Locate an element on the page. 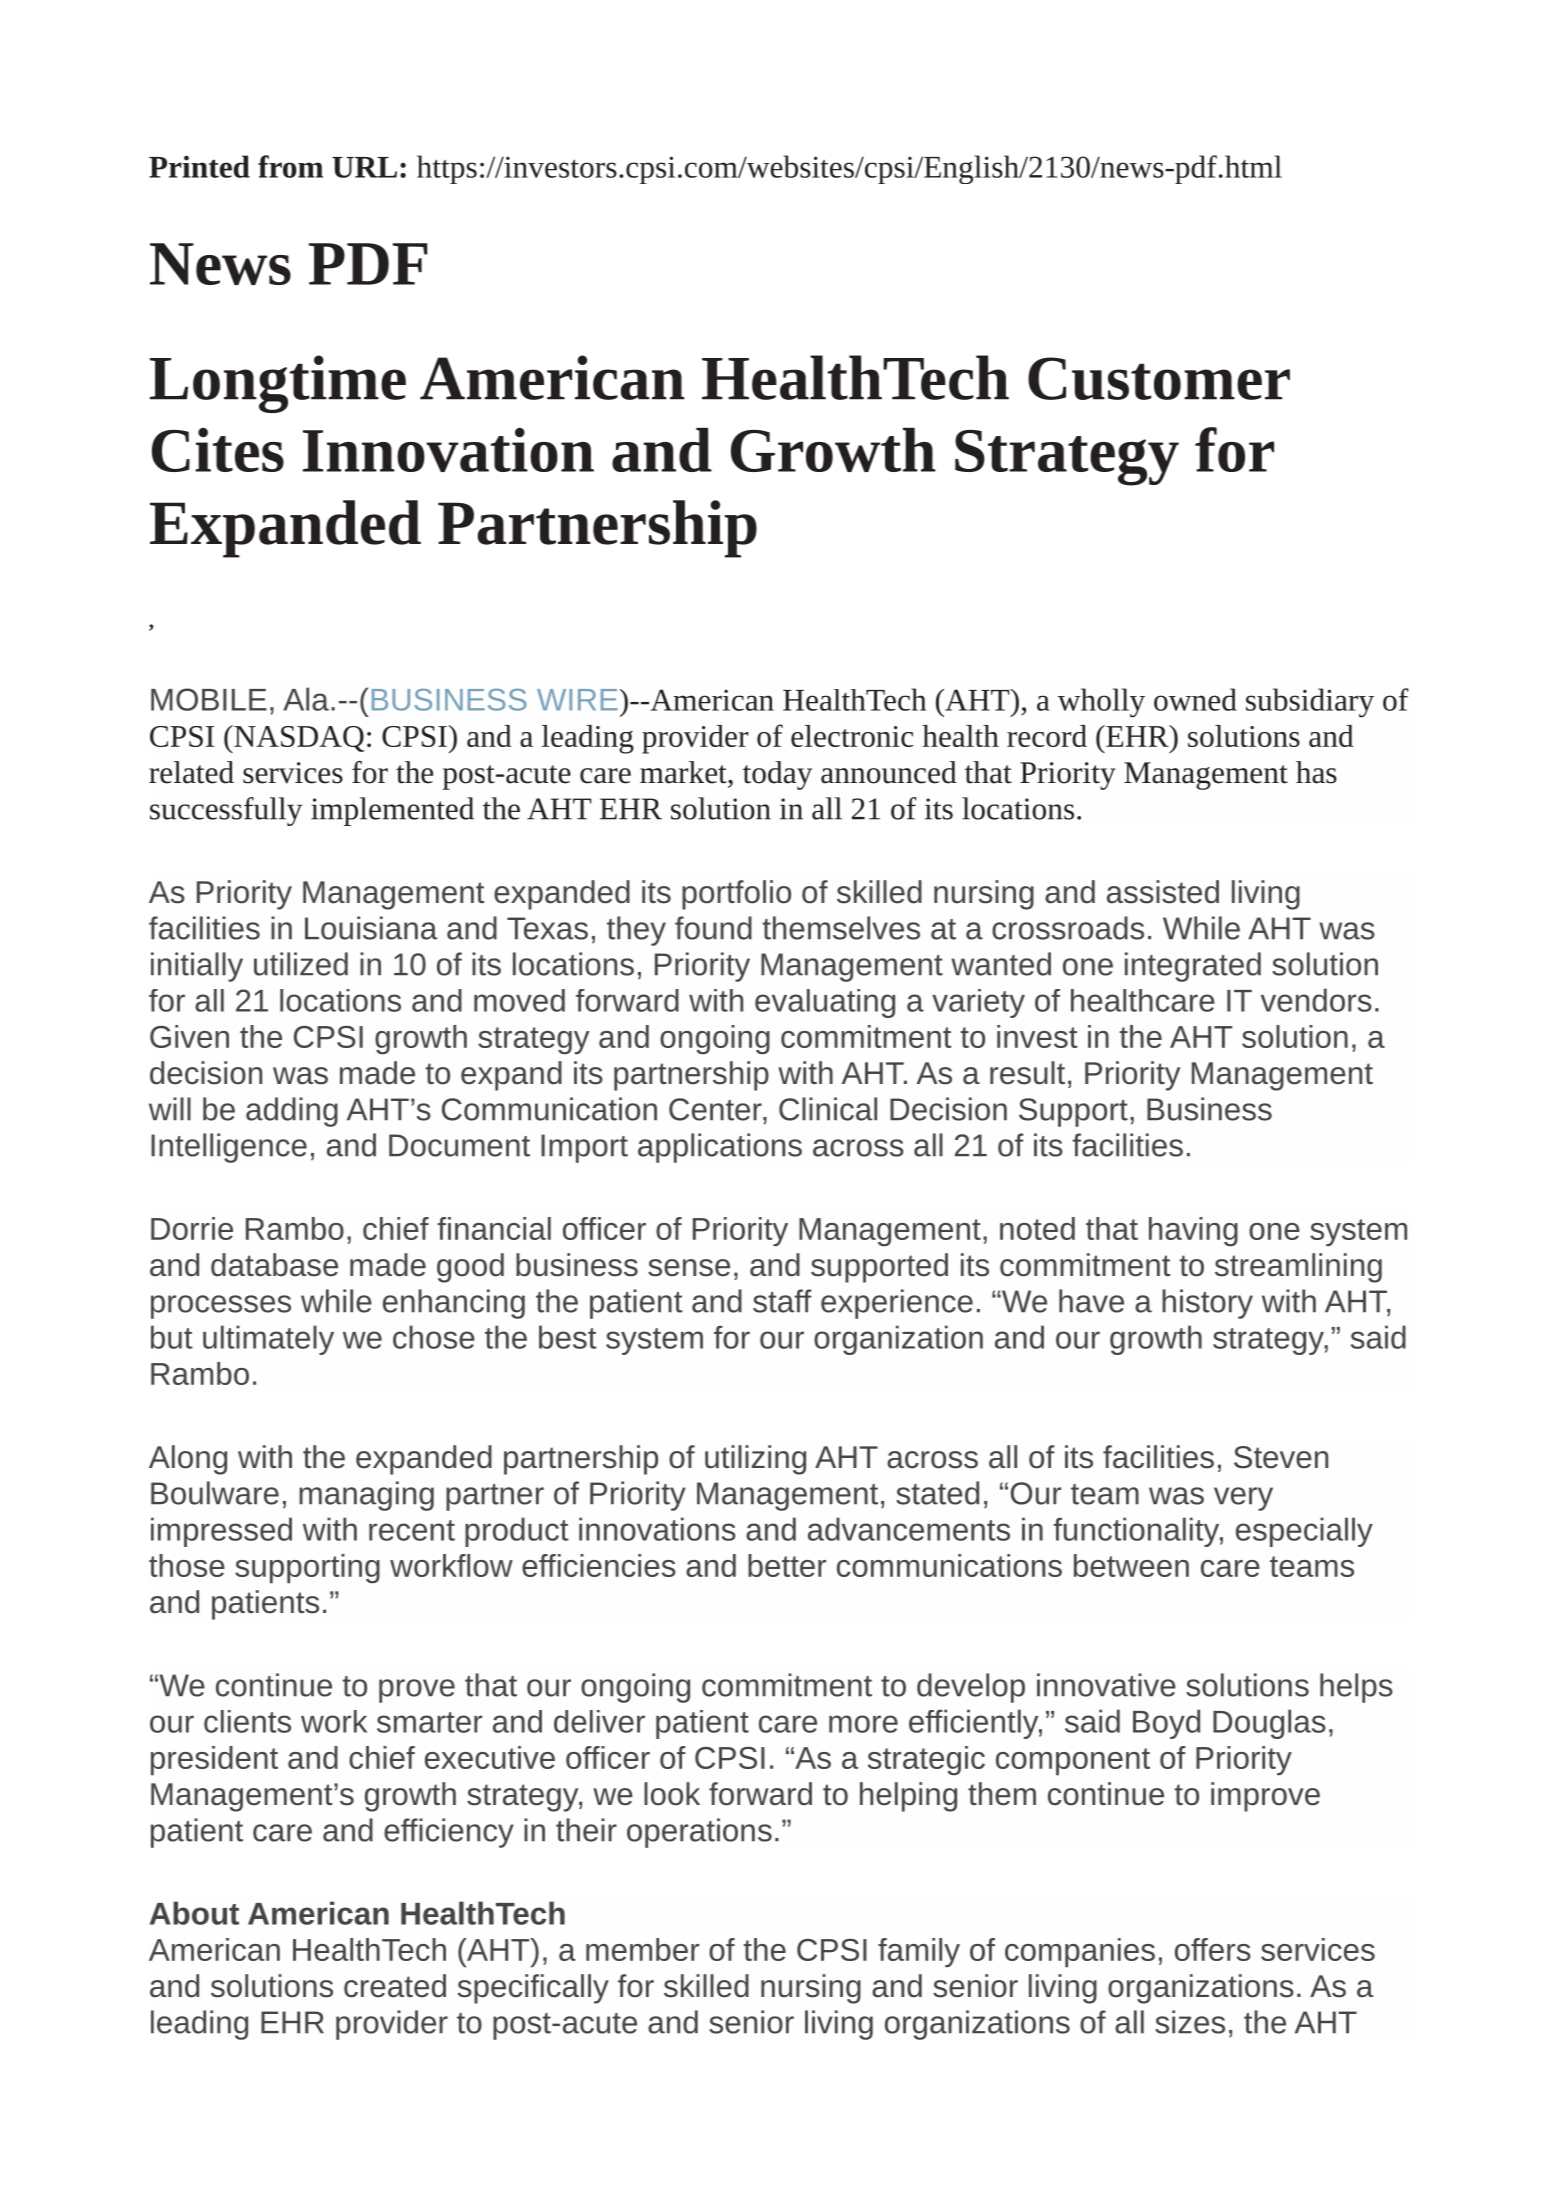 This document has height=2209, width=1562. URL is located at coordinates (364, 167).
